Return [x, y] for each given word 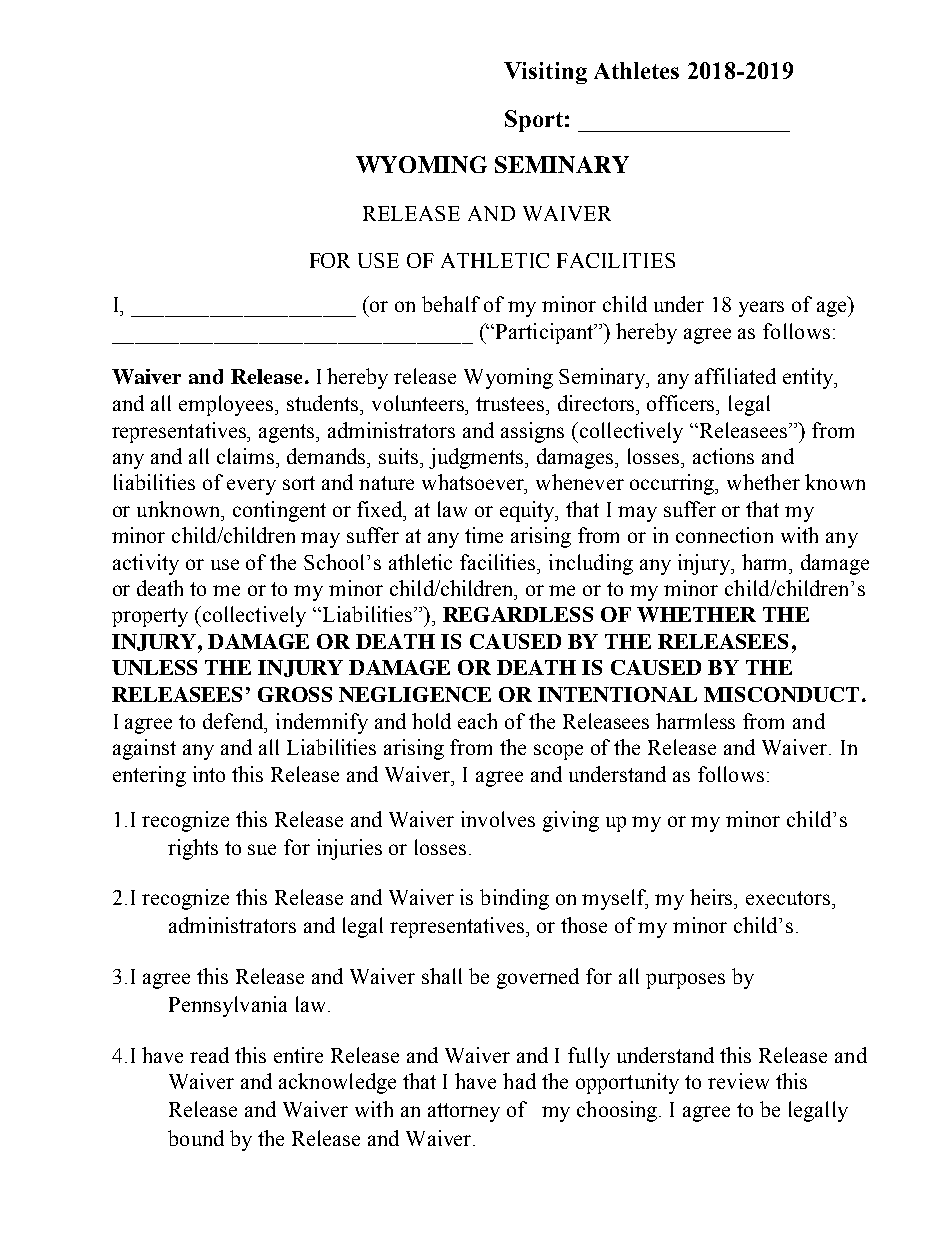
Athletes [636, 70]
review [738, 1081]
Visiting [545, 73]
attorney [464, 1112]
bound [196, 1138]
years [761, 309]
